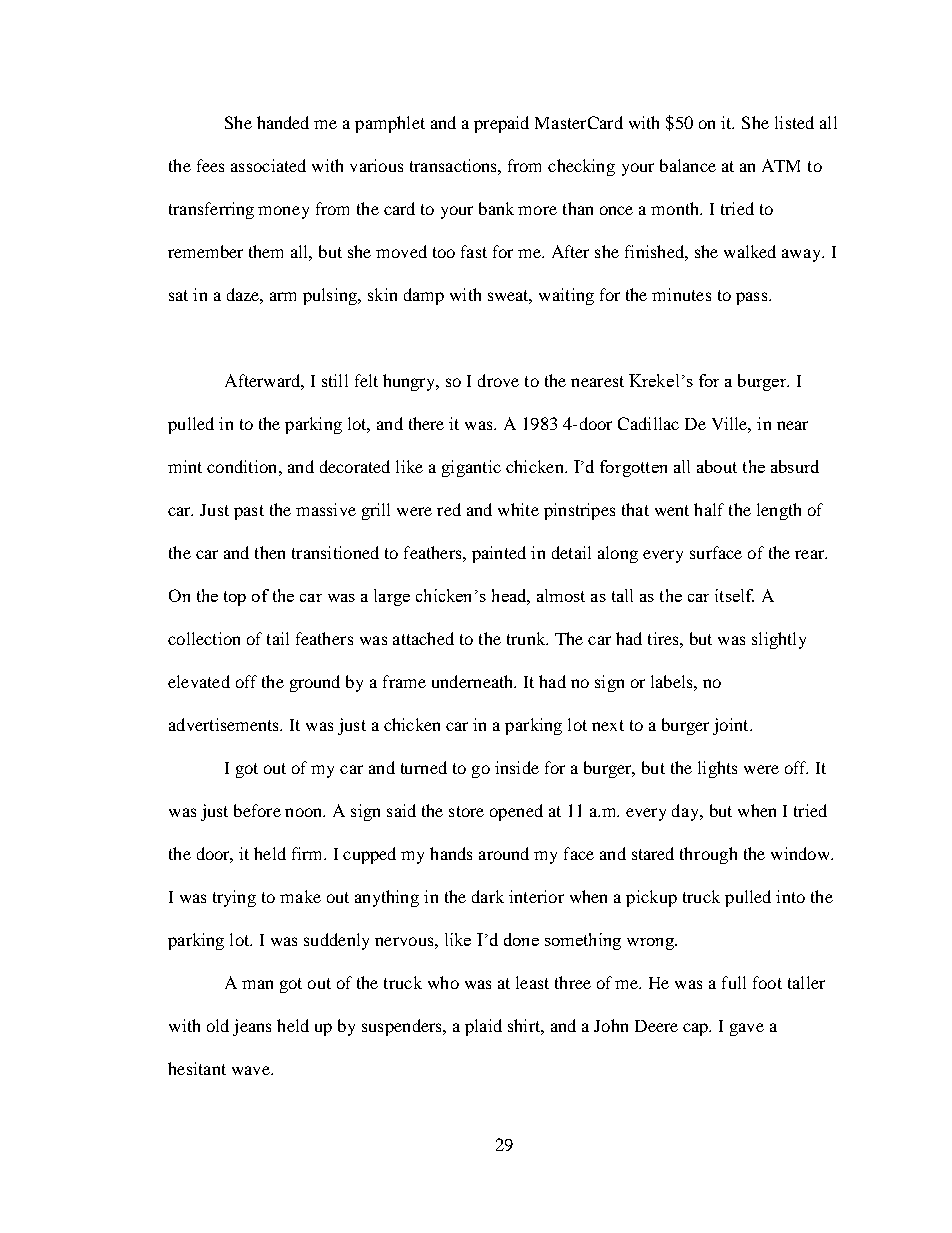 The width and height of the document is (952, 1233). What do you see at coordinates (734, 595) in the document?
I see `itself` at bounding box center [734, 595].
